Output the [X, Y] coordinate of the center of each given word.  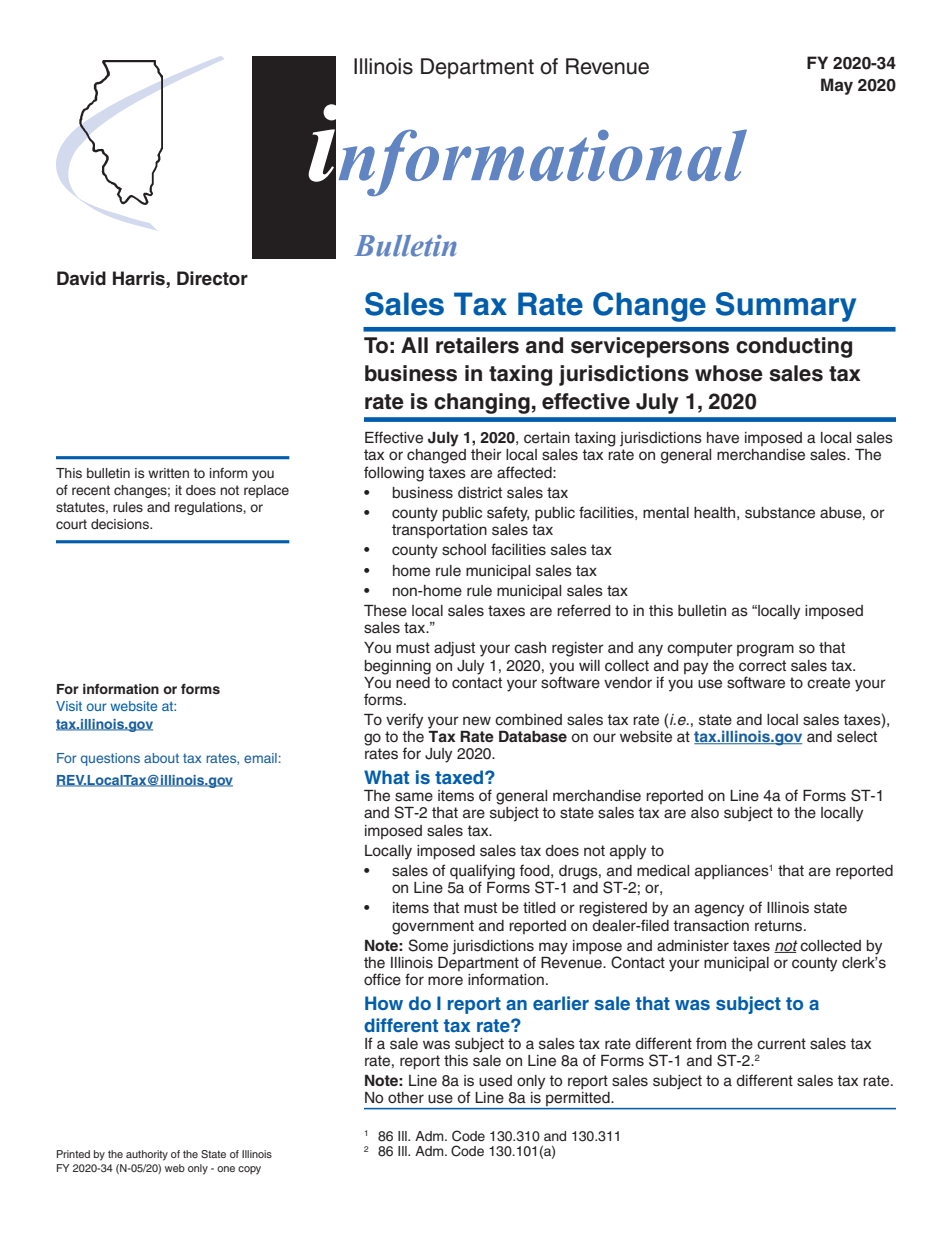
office [382, 979]
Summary [786, 307]
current [781, 1044]
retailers [477, 345]
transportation [439, 531]
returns [780, 926]
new [477, 721]
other [406, 1098]
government [433, 927]
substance [780, 513]
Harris [140, 278]
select [857, 737]
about [161, 758]
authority [147, 1155]
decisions [121, 524]
